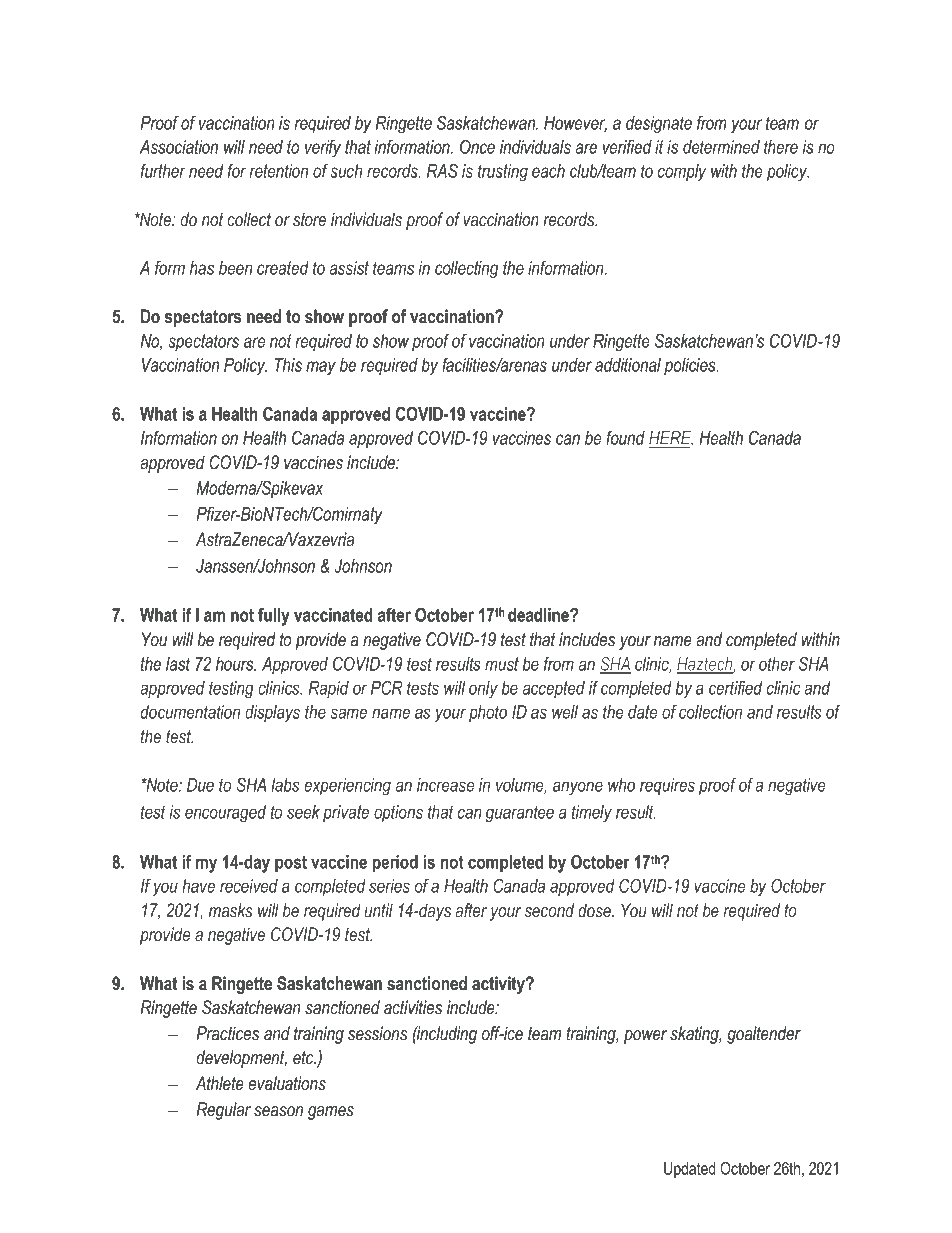  What do you see at coordinates (413, 1007) in the document?
I see `activities` at bounding box center [413, 1007].
